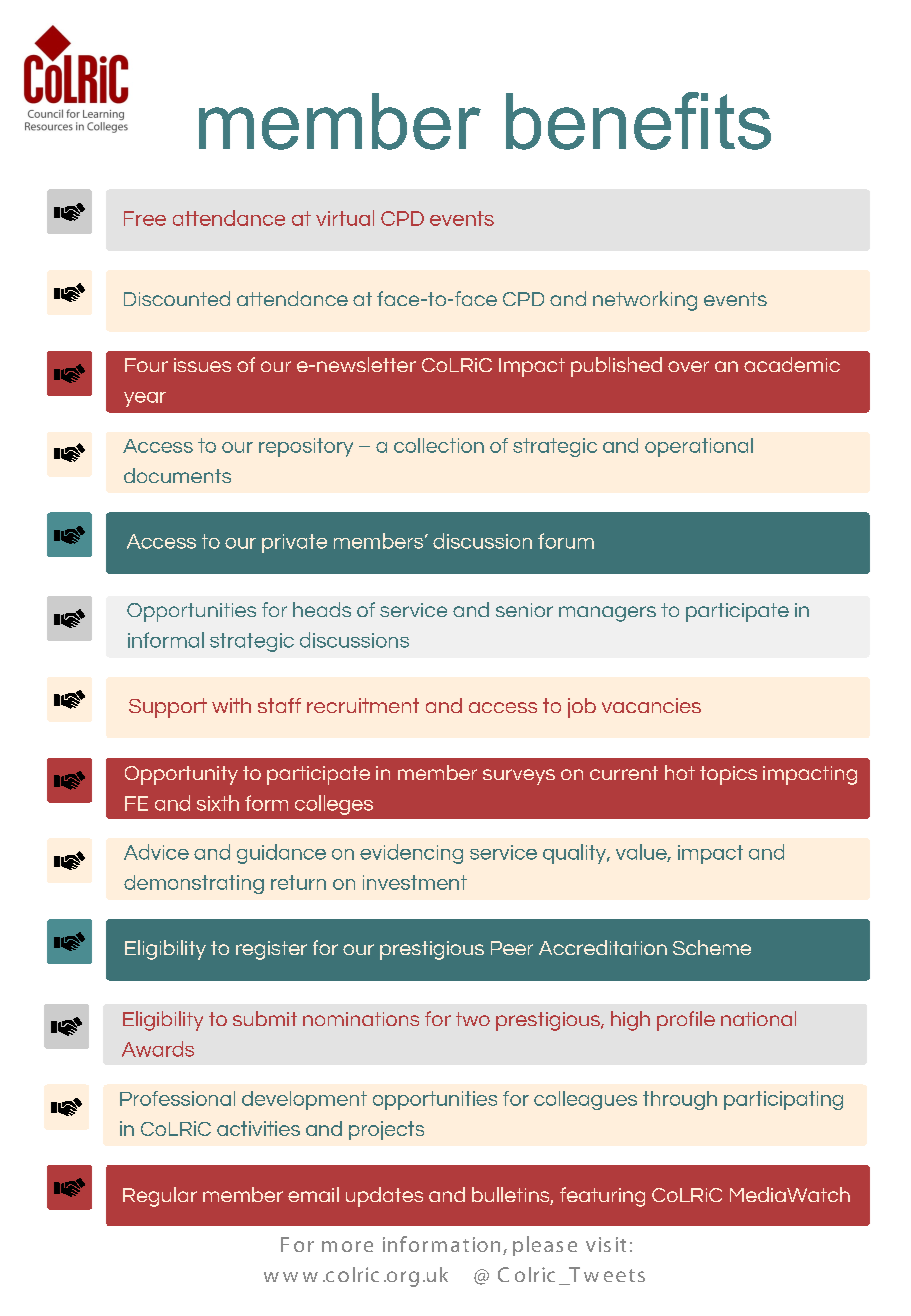  I want to click on operational, so click(699, 447).
